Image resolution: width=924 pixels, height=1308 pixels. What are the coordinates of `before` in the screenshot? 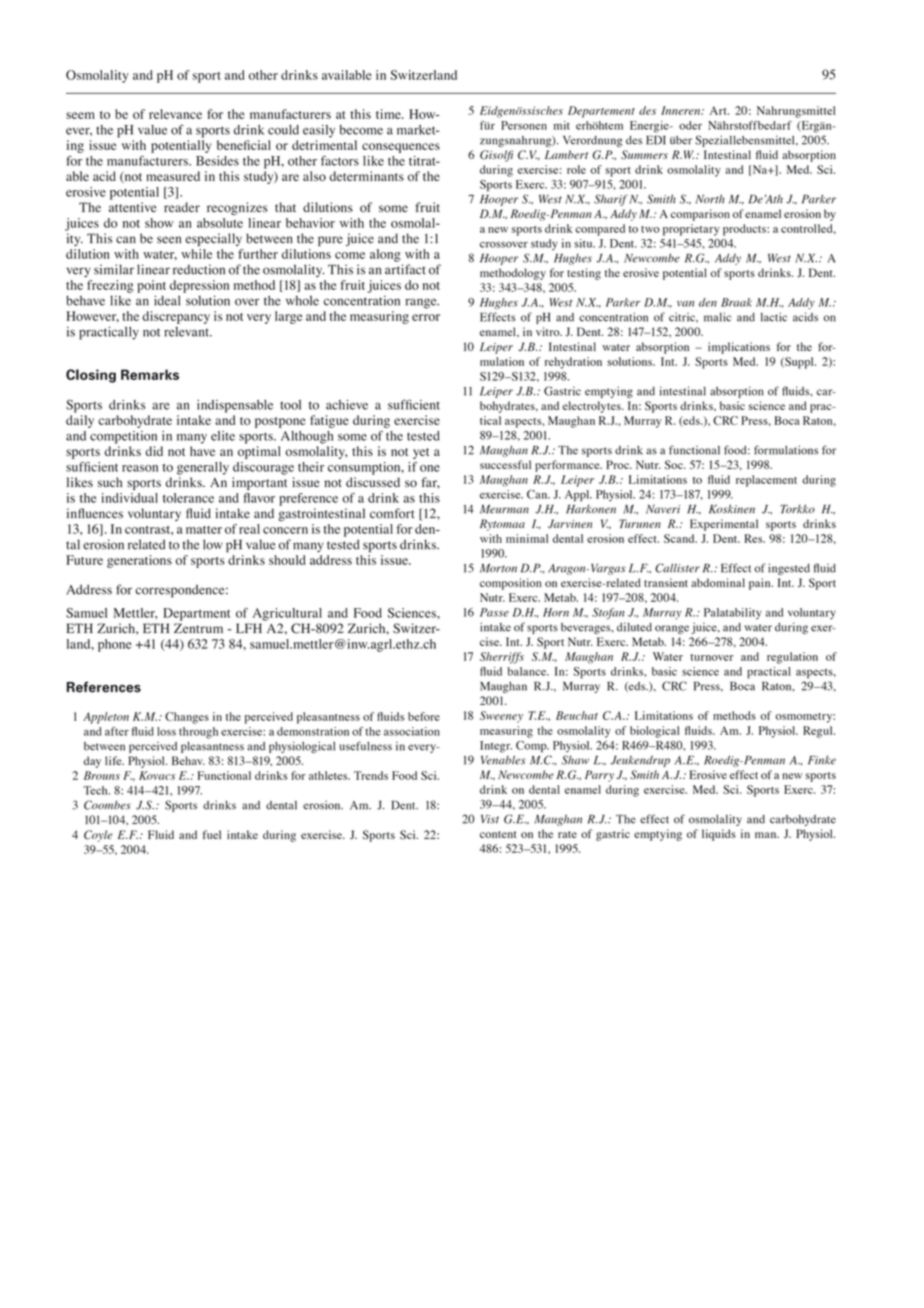 It's located at (424, 716).
